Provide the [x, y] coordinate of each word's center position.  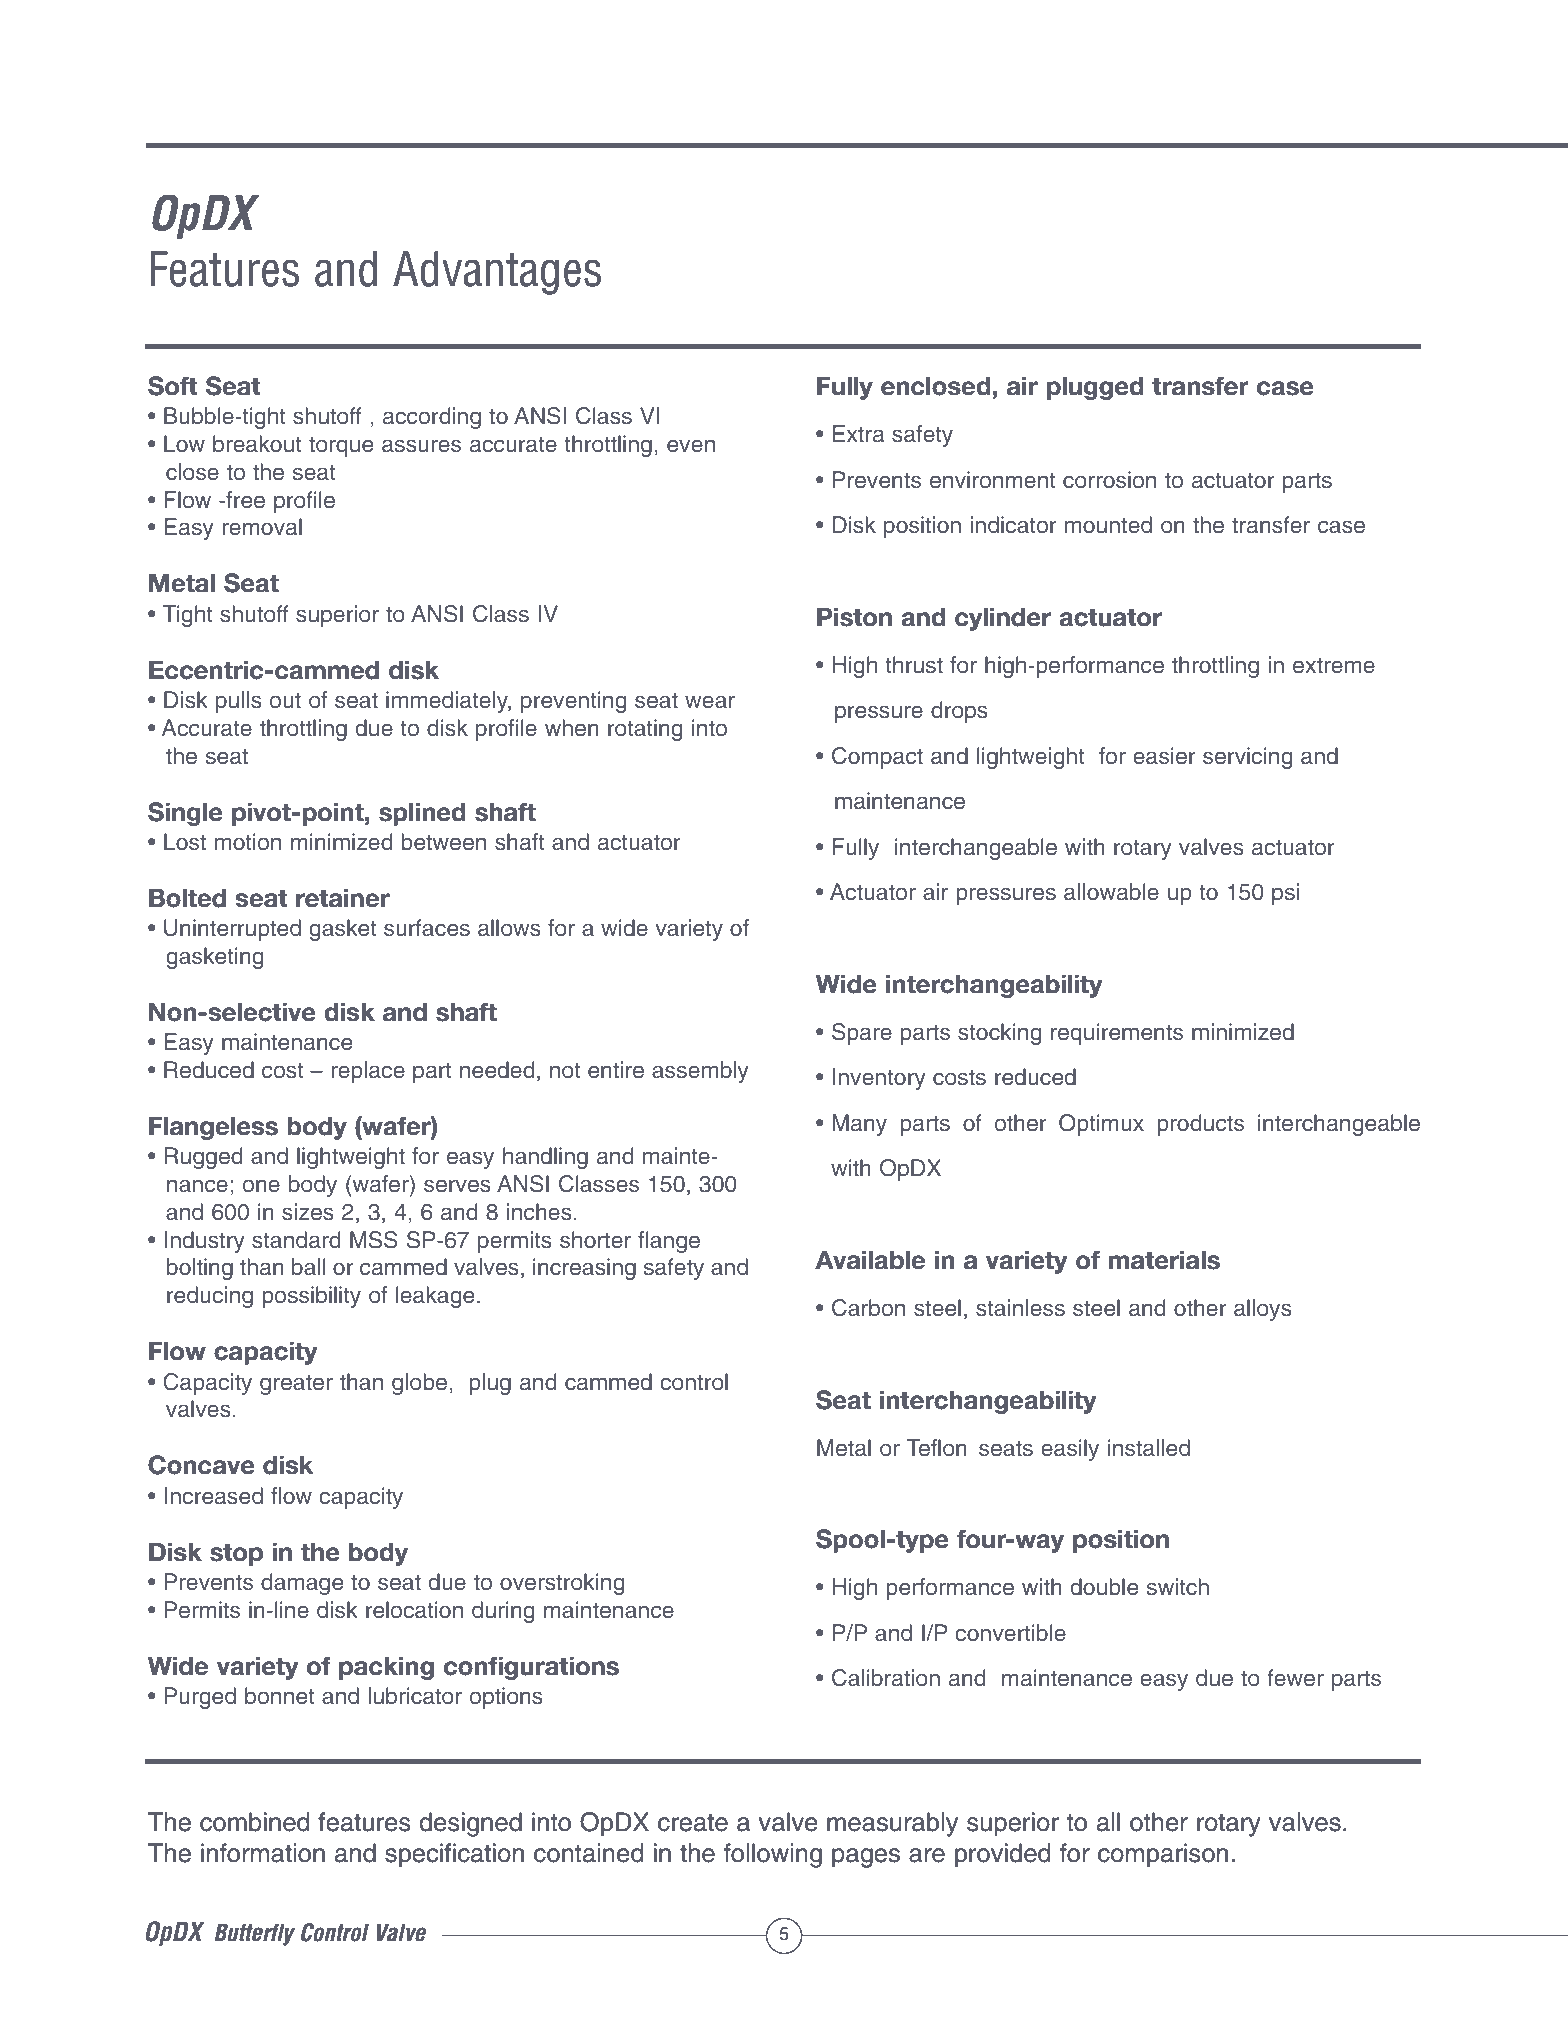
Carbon [868, 1308]
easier [1164, 756]
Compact [877, 758]
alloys [1263, 1310]
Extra [859, 434]
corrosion [1109, 480]
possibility [311, 1297]
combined [255, 1822]
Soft [172, 386]
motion [248, 842]
